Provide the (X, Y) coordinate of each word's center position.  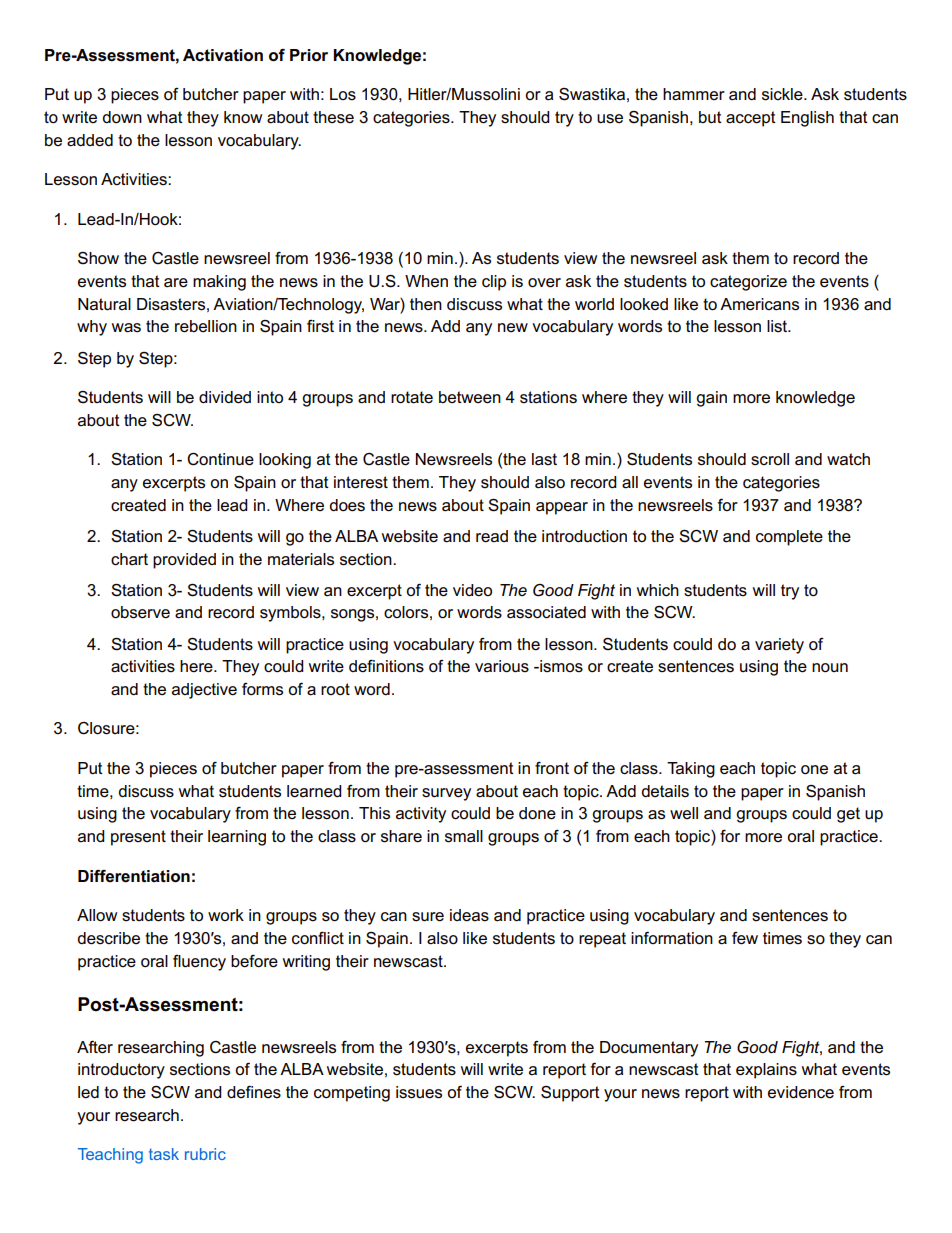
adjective (204, 691)
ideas (469, 915)
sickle (783, 94)
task (164, 1154)
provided (184, 561)
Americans (759, 304)
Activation (223, 55)
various (502, 666)
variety (779, 646)
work (226, 915)
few (745, 938)
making (219, 283)
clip (494, 283)
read (492, 536)
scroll (770, 459)
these (333, 117)
